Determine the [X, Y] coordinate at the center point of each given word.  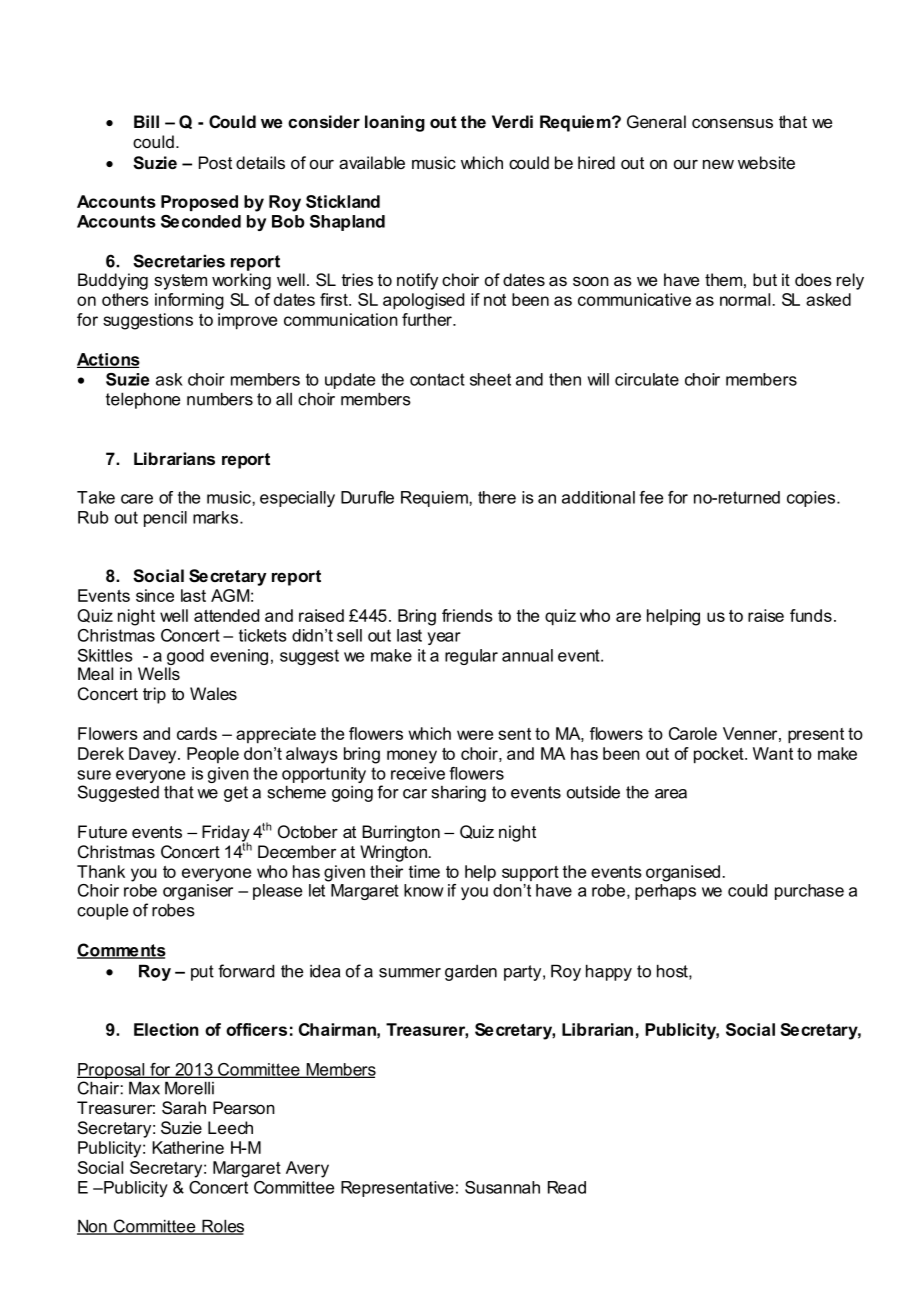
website [766, 162]
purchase [809, 892]
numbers [220, 399]
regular [471, 657]
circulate [647, 379]
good [184, 658]
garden [471, 973]
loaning [395, 123]
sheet [490, 379]
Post [215, 162]
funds [811, 615]
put [202, 973]
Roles [222, 1227]
